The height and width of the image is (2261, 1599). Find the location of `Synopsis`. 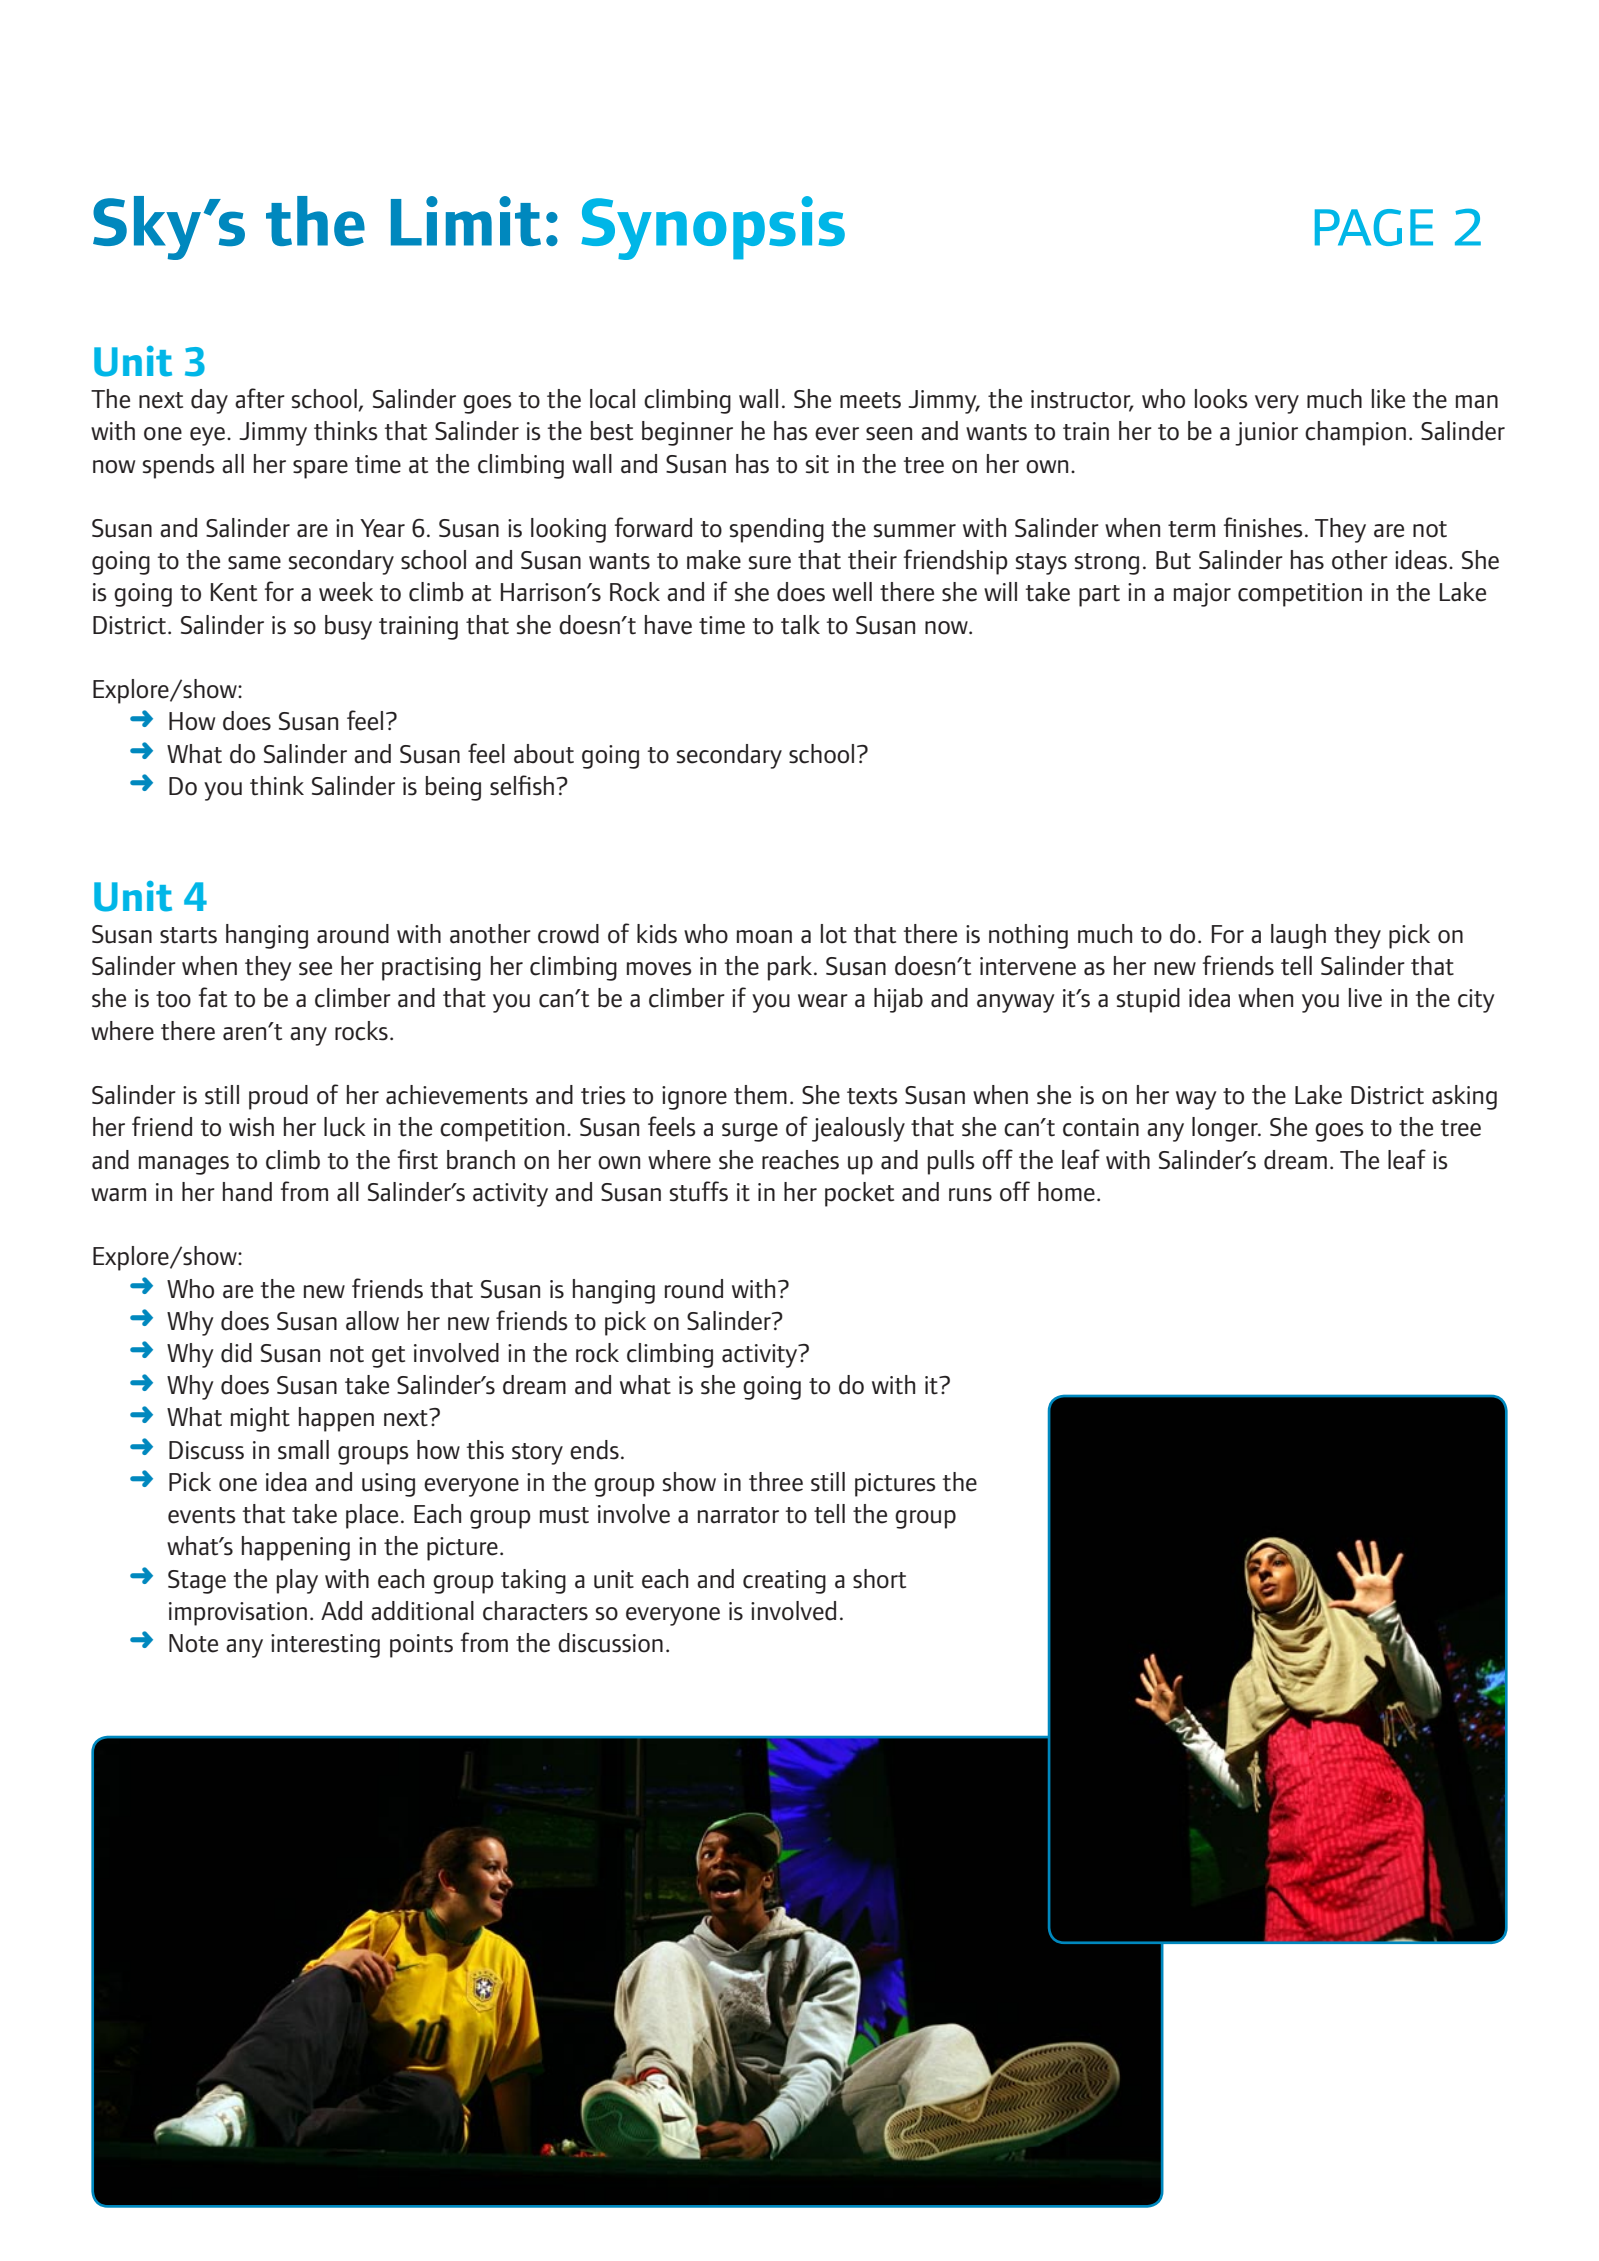

Synopsis is located at coordinates (713, 228).
